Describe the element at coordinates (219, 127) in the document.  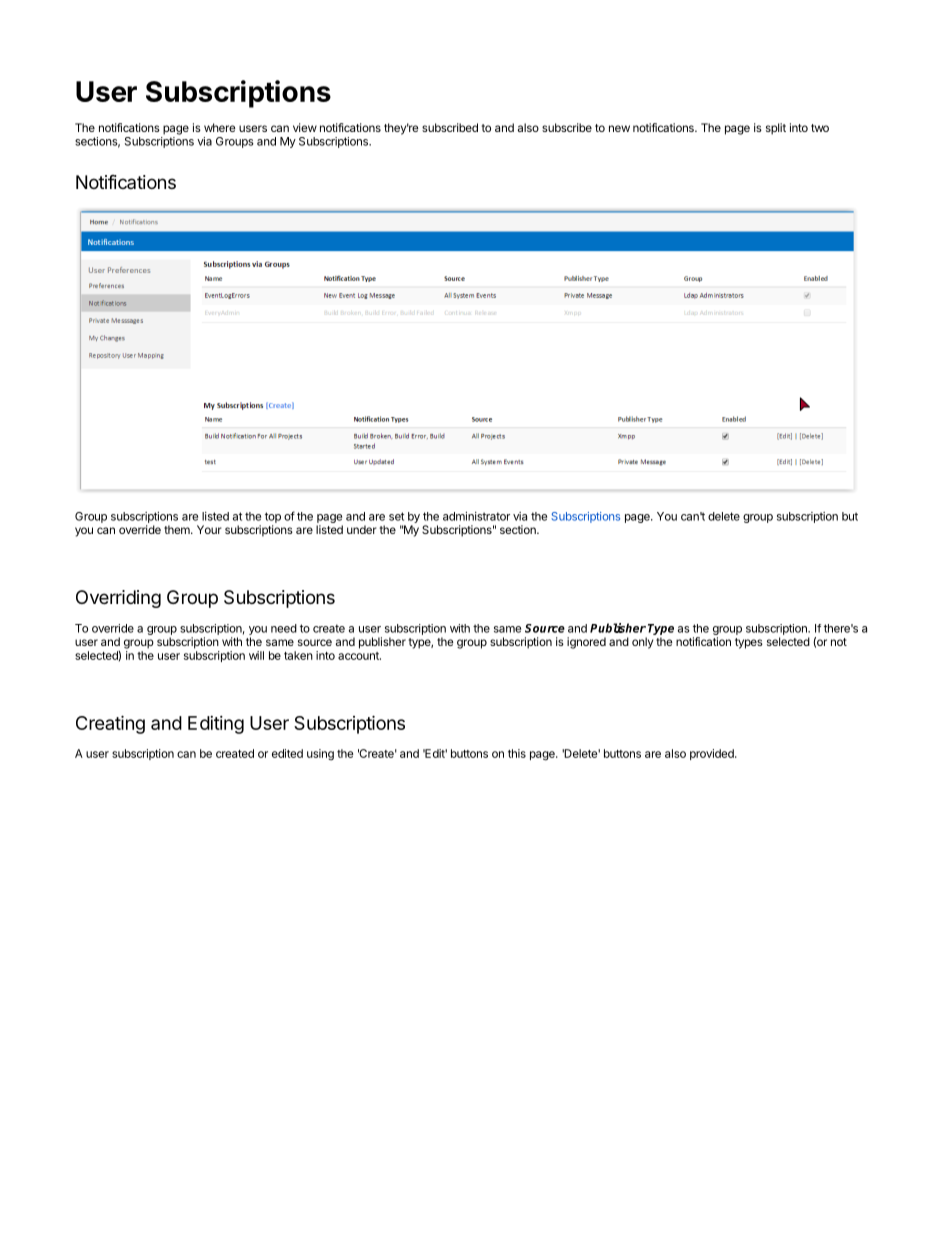
I see `where` at that location.
